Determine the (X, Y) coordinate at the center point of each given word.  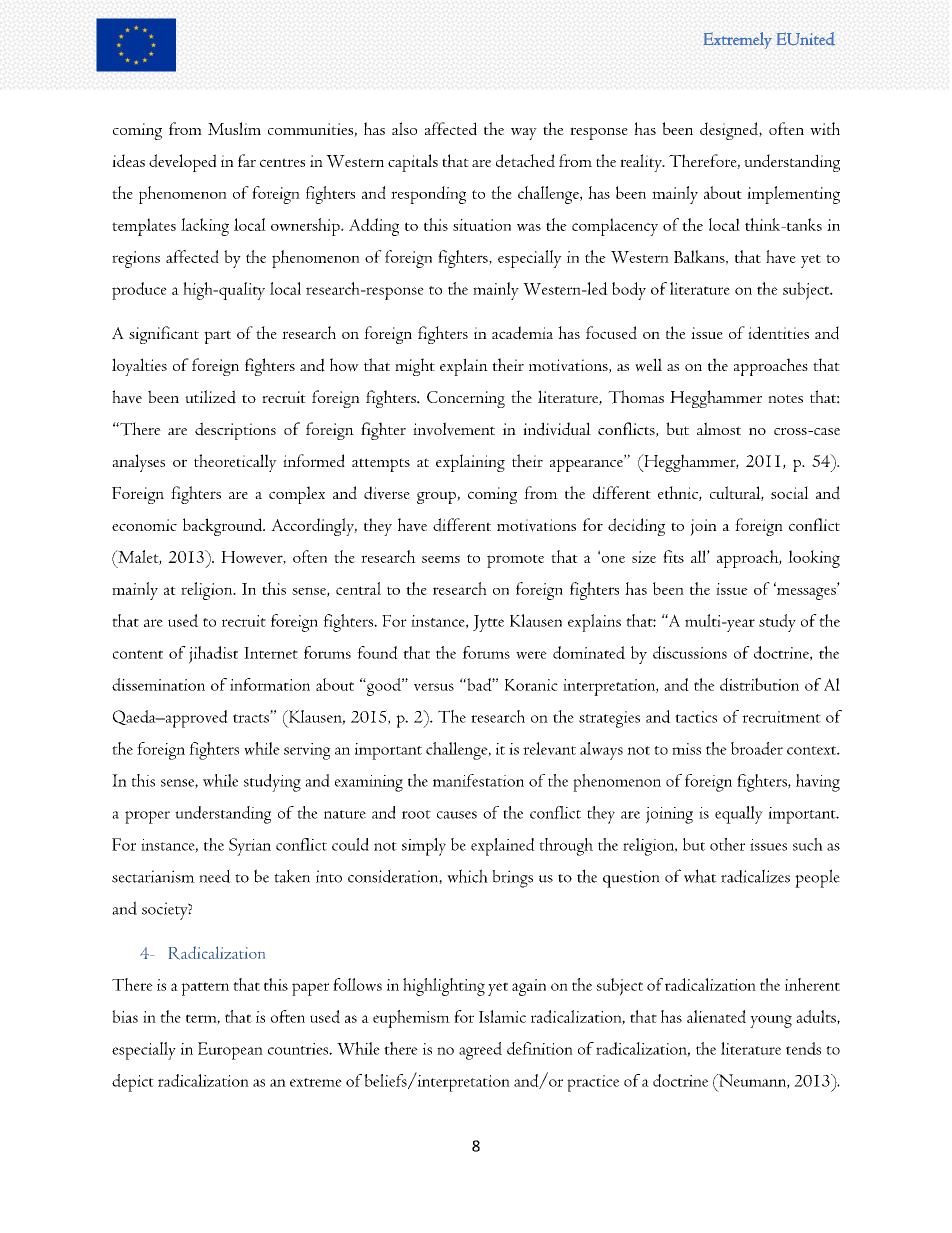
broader (757, 748)
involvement (454, 429)
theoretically (235, 463)
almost (719, 428)
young (771, 1021)
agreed (480, 1051)
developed (183, 163)
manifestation (478, 780)
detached (525, 161)
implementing (793, 195)
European (230, 1051)
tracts (252, 717)
